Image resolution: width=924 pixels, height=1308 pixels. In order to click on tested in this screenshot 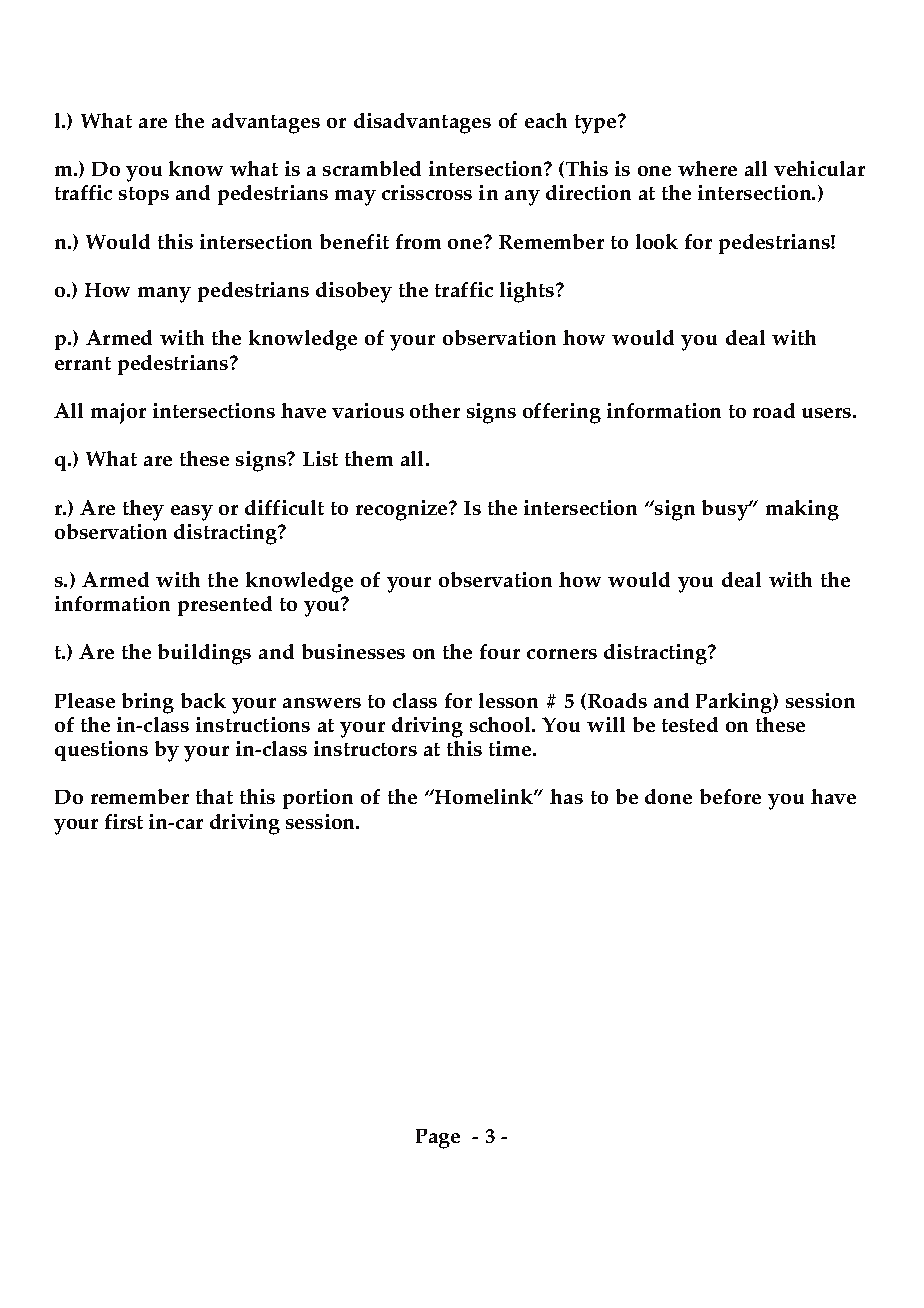, I will do `click(690, 724)`.
